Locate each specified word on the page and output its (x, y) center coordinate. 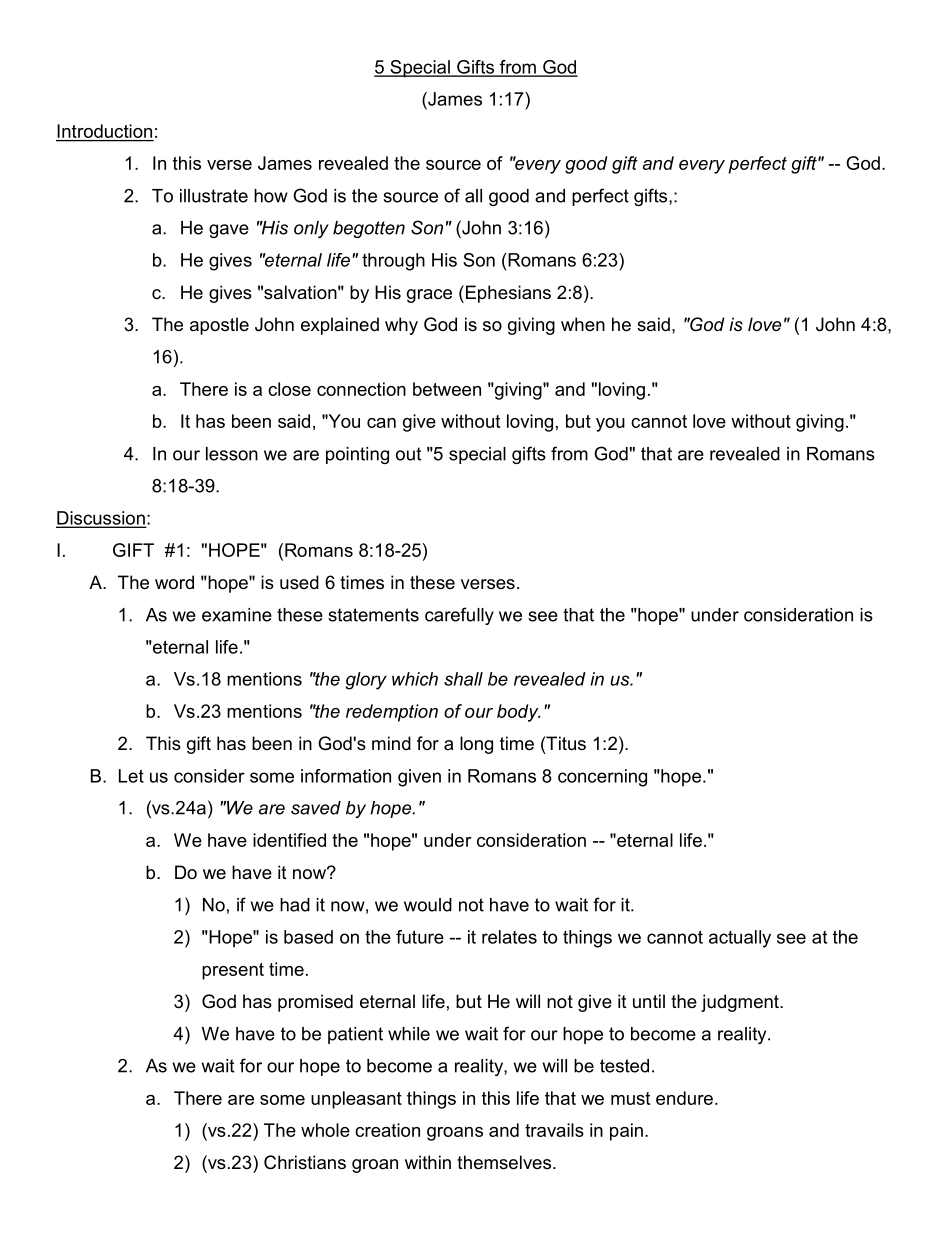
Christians (305, 1162)
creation (387, 1130)
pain (626, 1132)
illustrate (214, 196)
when (583, 324)
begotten (369, 229)
